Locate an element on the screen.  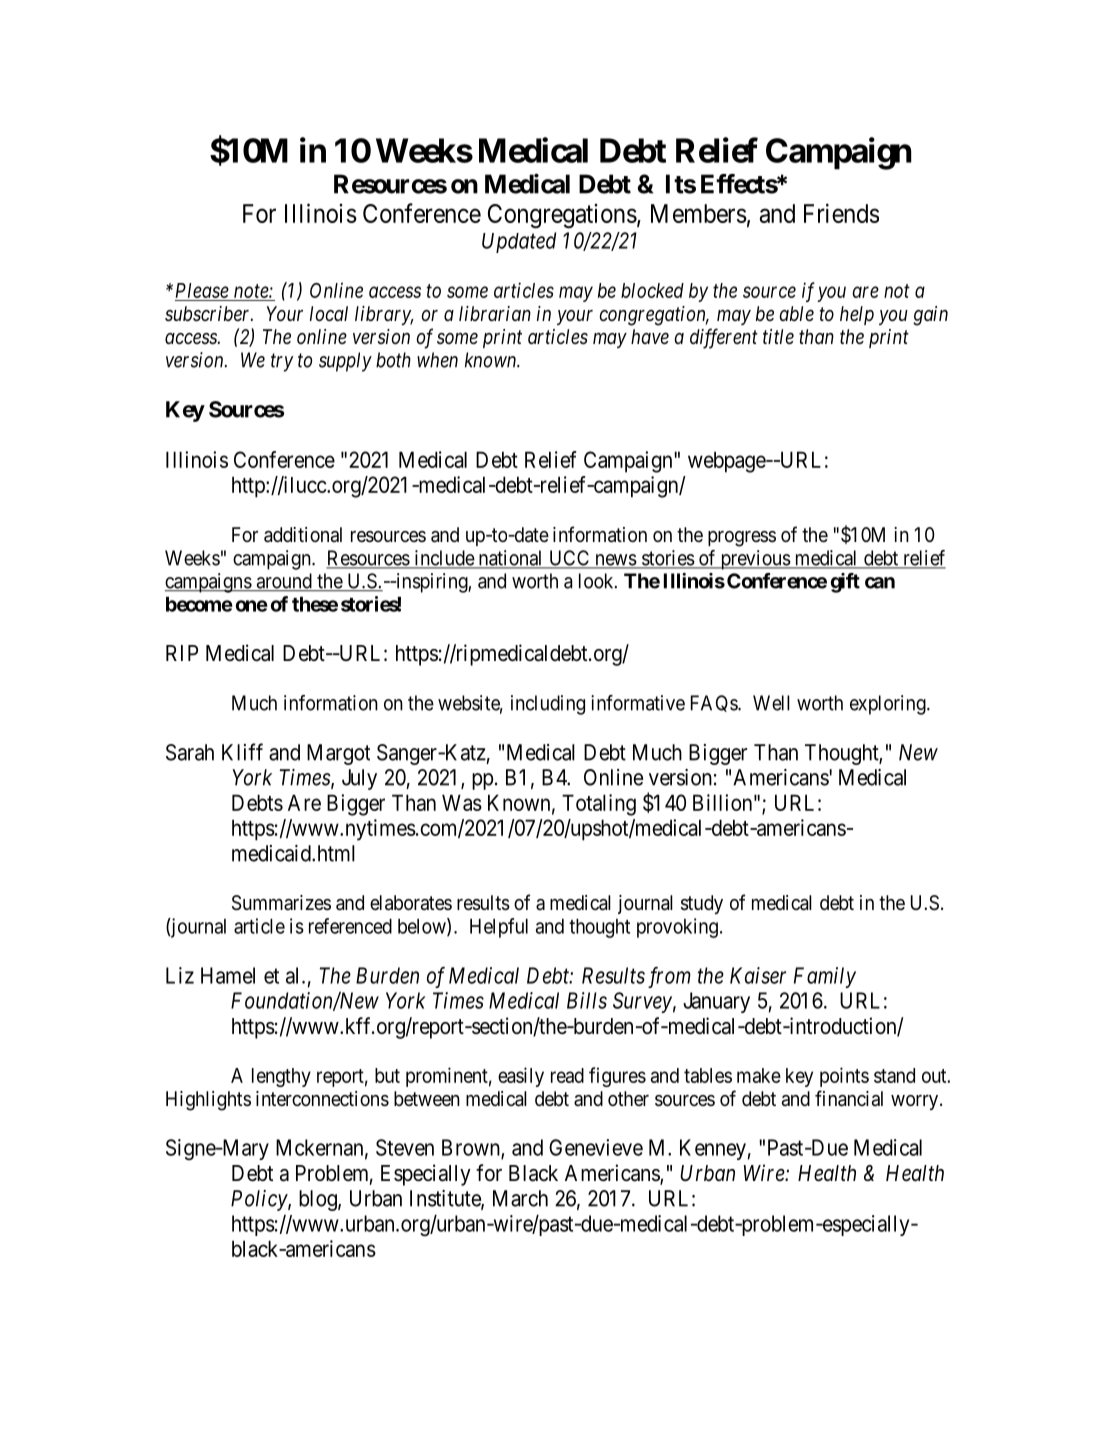
Highlights is located at coordinates (208, 1101).
